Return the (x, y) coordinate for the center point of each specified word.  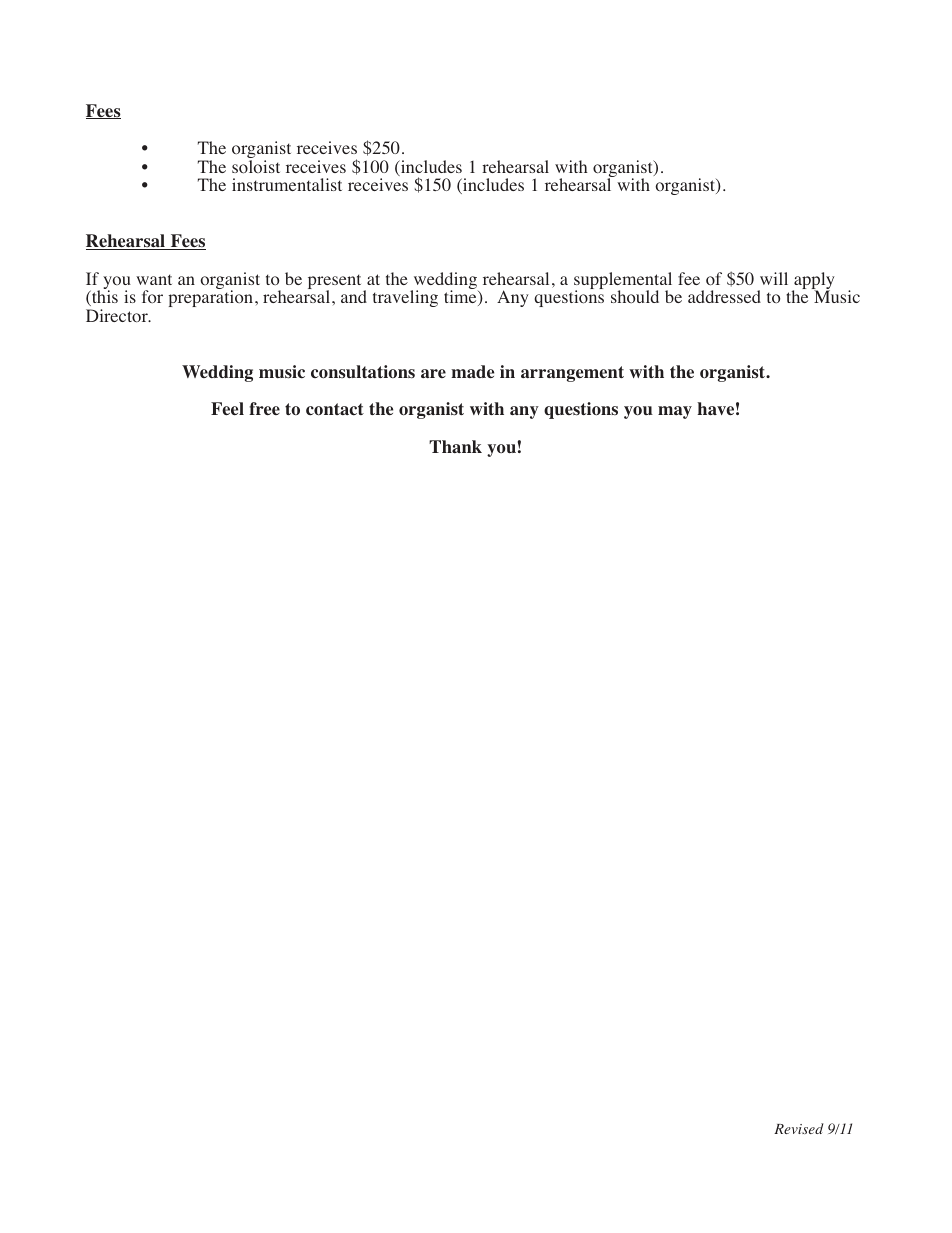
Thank (455, 446)
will (774, 278)
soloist (256, 167)
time (461, 298)
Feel (227, 409)
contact (335, 409)
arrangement (572, 374)
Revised (799, 1128)
